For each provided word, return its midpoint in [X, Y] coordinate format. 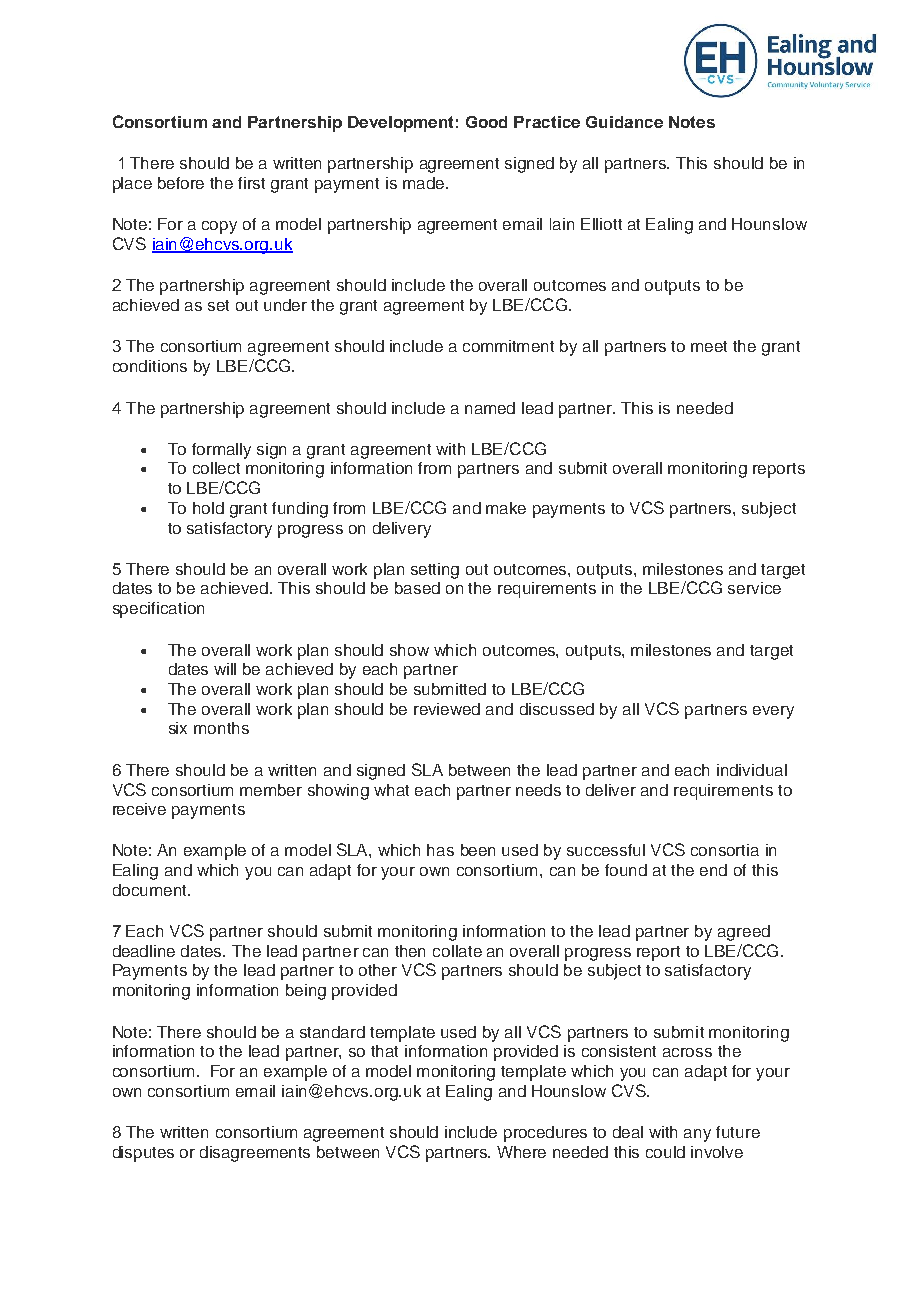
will [225, 669]
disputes [143, 1154]
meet [709, 346]
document [151, 890]
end [713, 870]
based [417, 588]
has [440, 850]
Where [521, 1152]
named [490, 408]
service [754, 588]
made [423, 183]
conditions [150, 366]
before [181, 183]
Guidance [624, 122]
